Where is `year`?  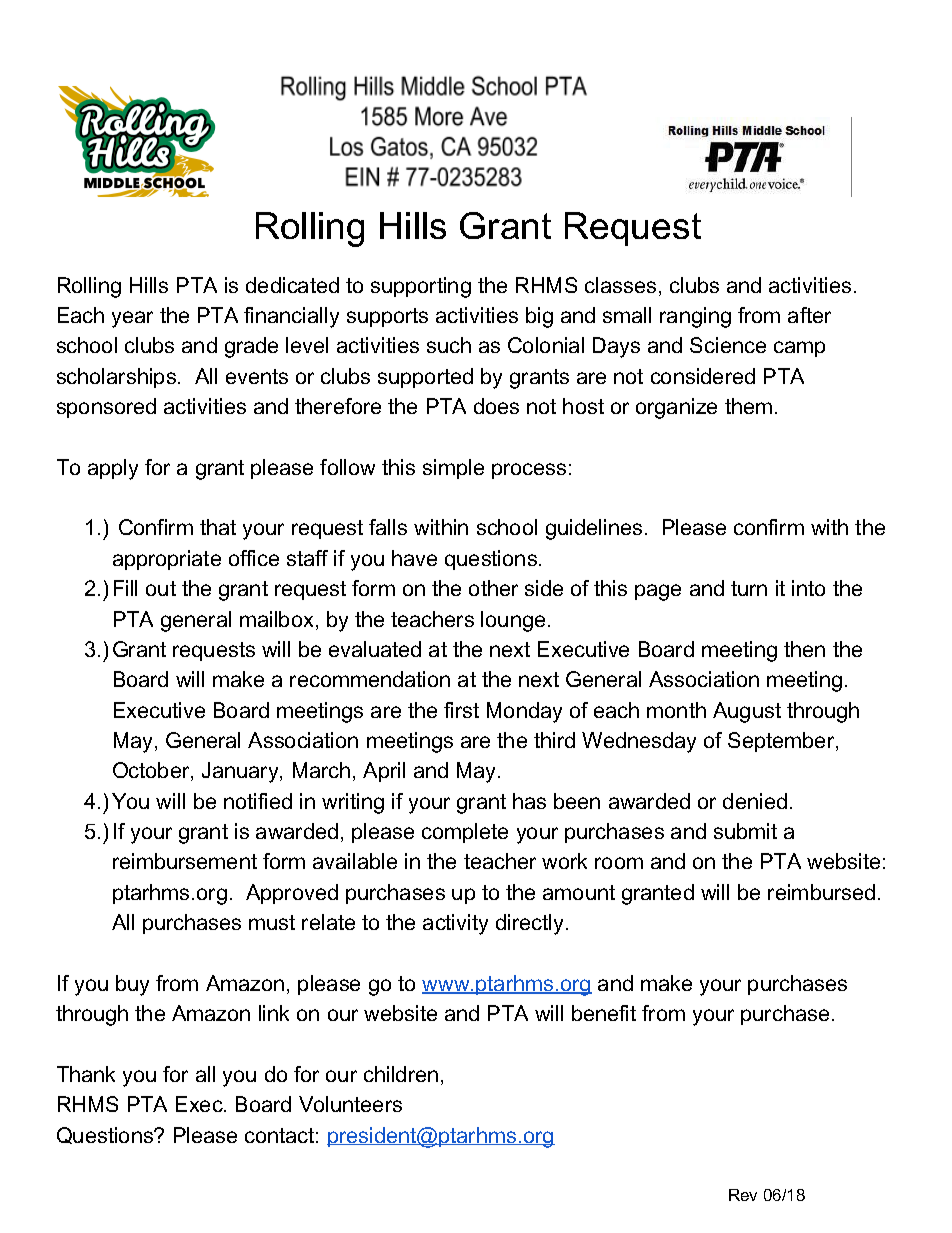 year is located at coordinates (132, 319).
